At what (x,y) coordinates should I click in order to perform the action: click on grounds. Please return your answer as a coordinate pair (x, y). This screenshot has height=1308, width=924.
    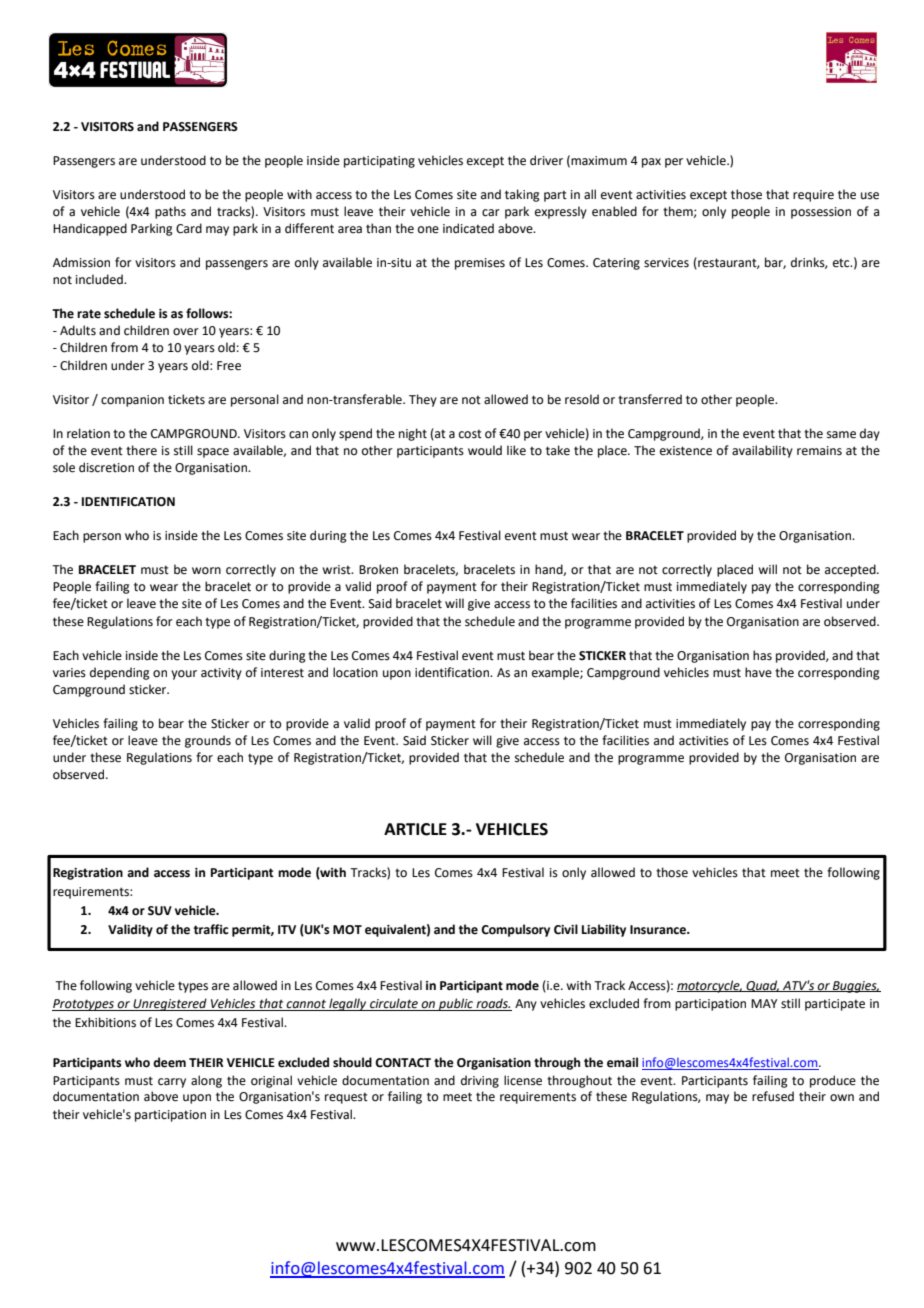
    Looking at the image, I should click on (208, 741).
